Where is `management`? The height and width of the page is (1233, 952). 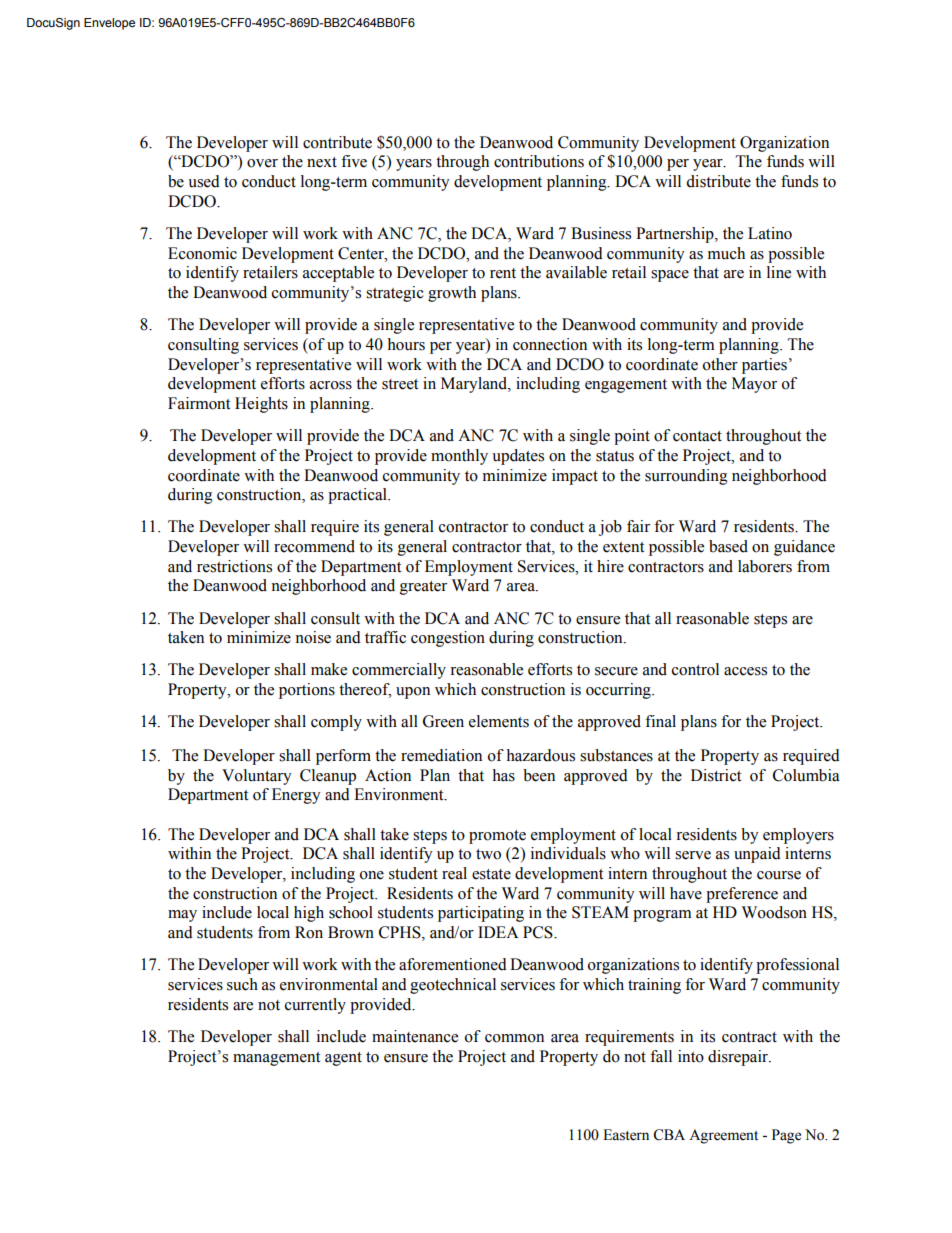
management is located at coordinates (276, 1059).
